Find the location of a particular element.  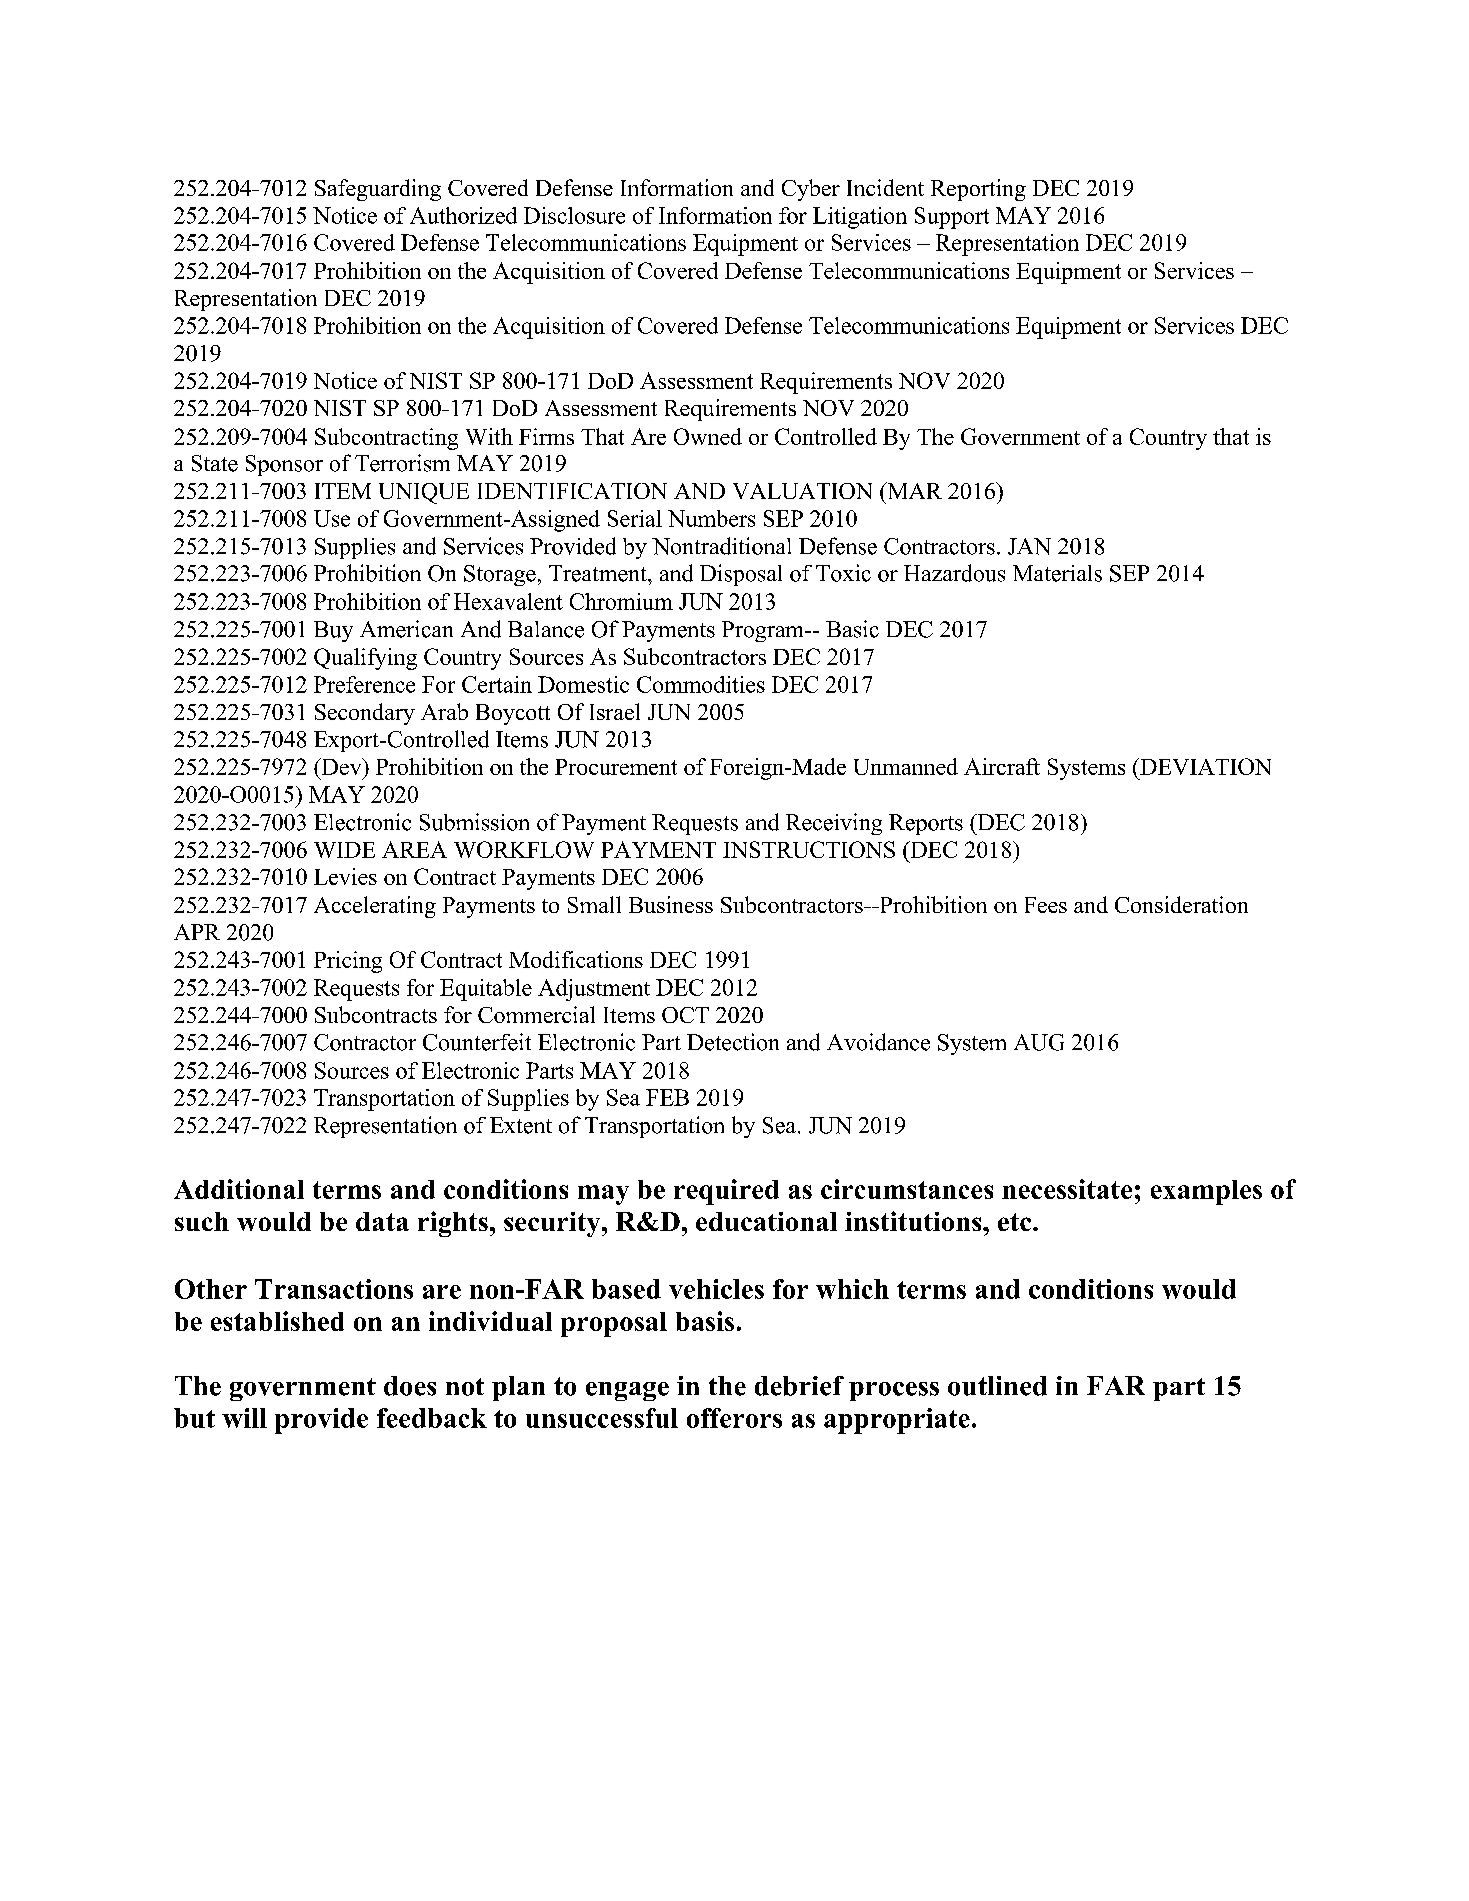

Aircraft is located at coordinates (1002, 766).
